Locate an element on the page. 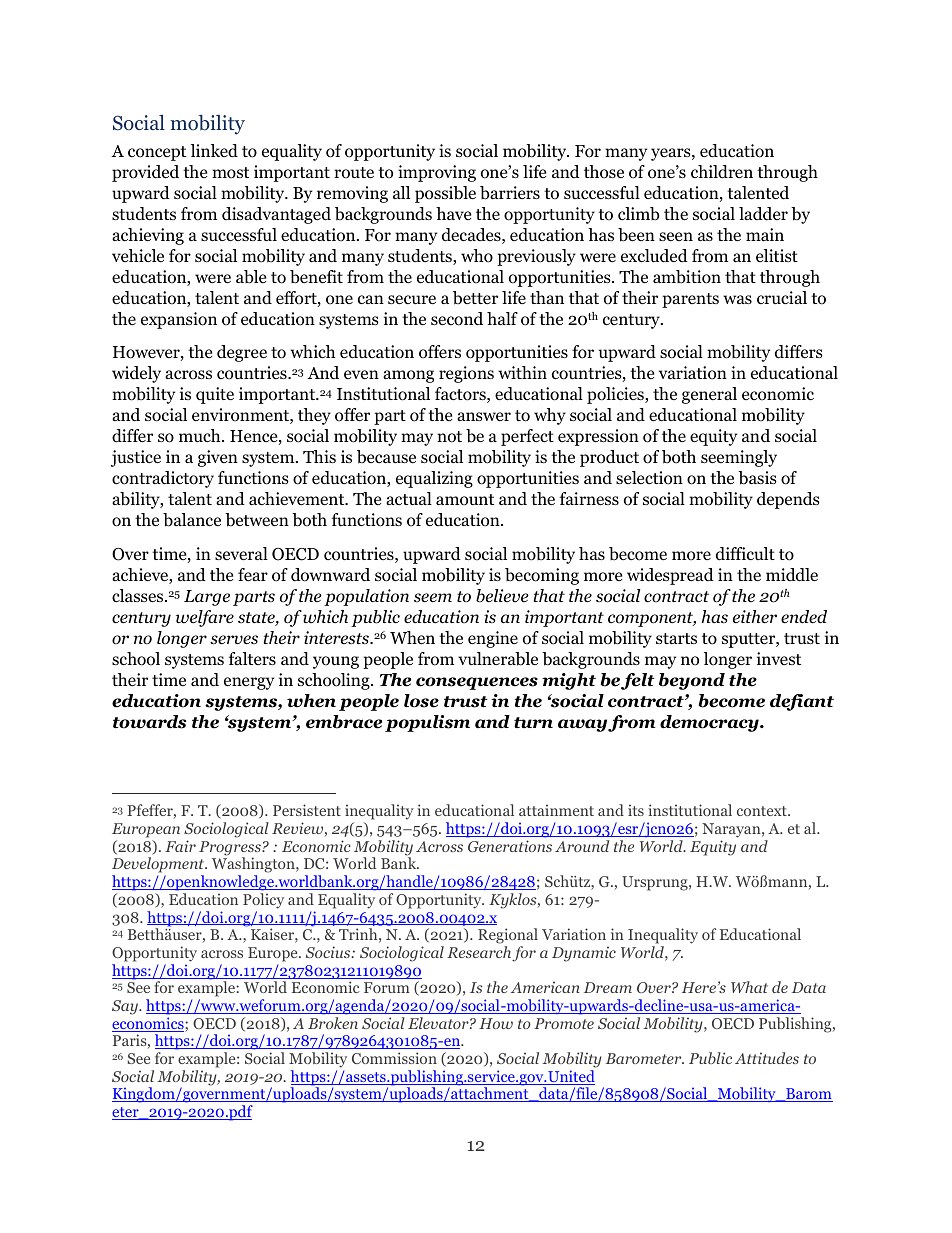 The height and width of the document is (1233, 952). children is located at coordinates (722, 172).
